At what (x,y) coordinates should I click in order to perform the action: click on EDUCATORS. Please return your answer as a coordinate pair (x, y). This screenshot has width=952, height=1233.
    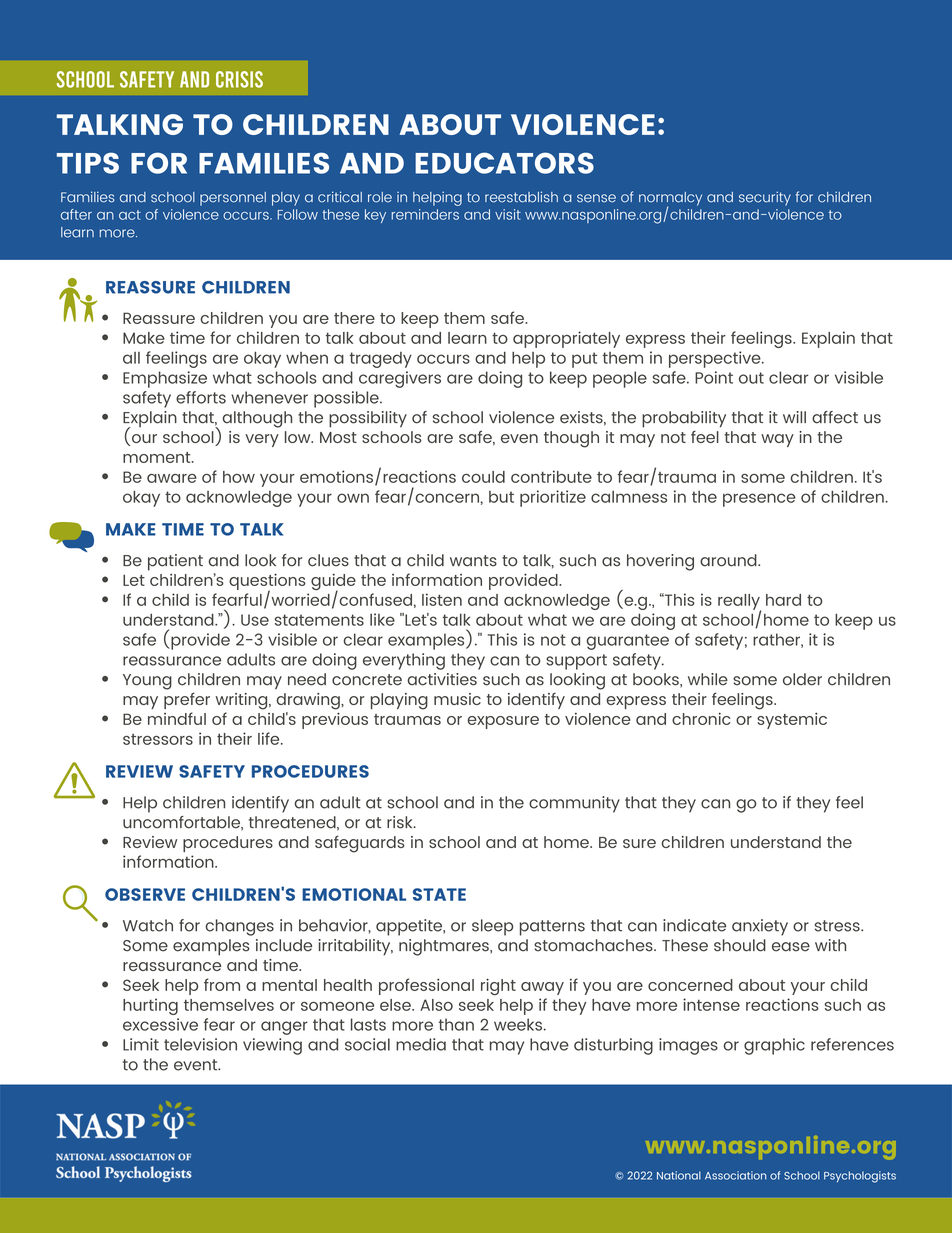
    Looking at the image, I should click on (504, 163).
